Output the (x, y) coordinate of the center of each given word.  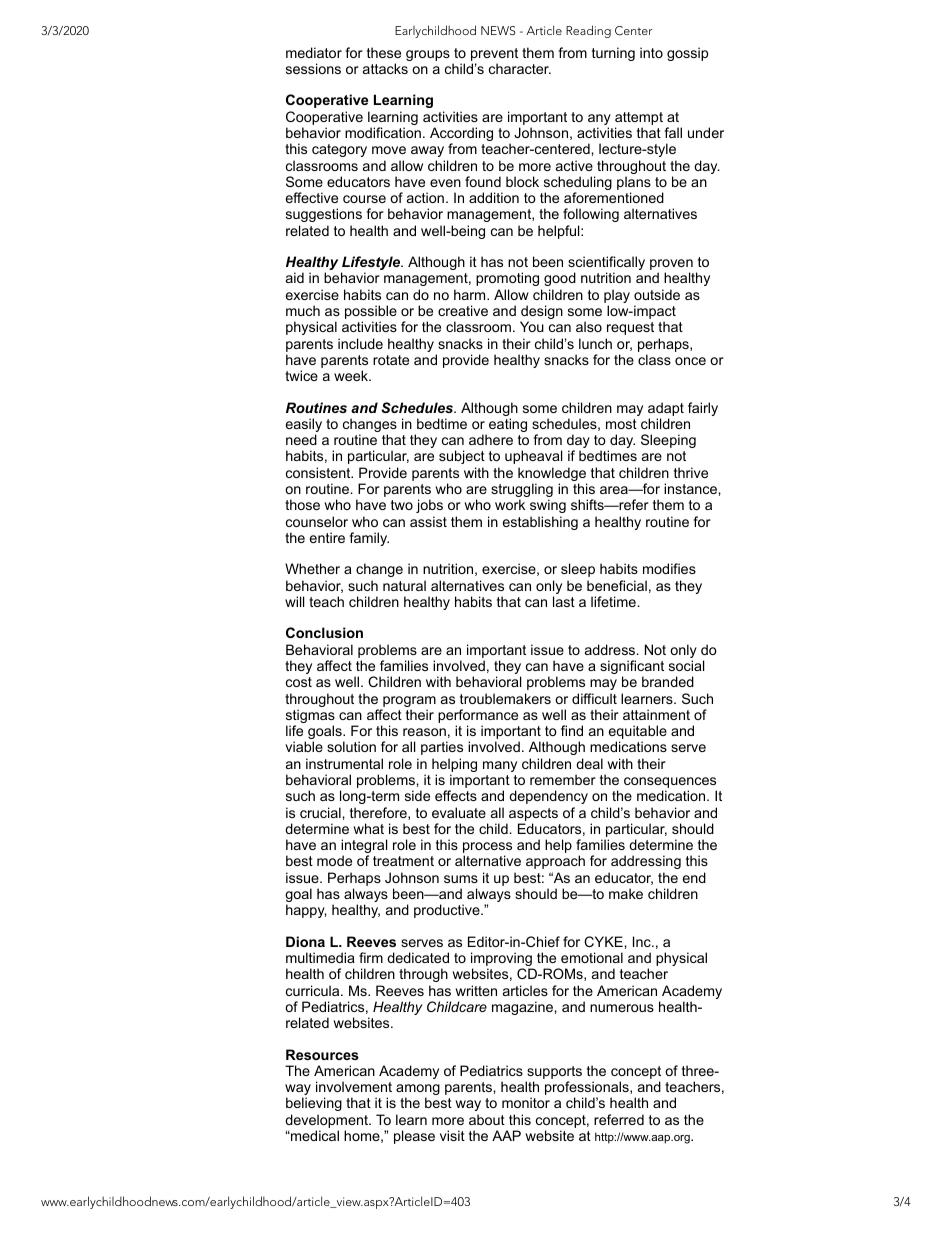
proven (671, 266)
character (520, 68)
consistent (319, 472)
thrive (691, 472)
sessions (313, 68)
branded (668, 681)
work (510, 504)
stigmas (310, 717)
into (651, 52)
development (328, 1122)
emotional (592, 957)
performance (478, 717)
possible (371, 313)
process (487, 849)
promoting (507, 279)
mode (334, 860)
